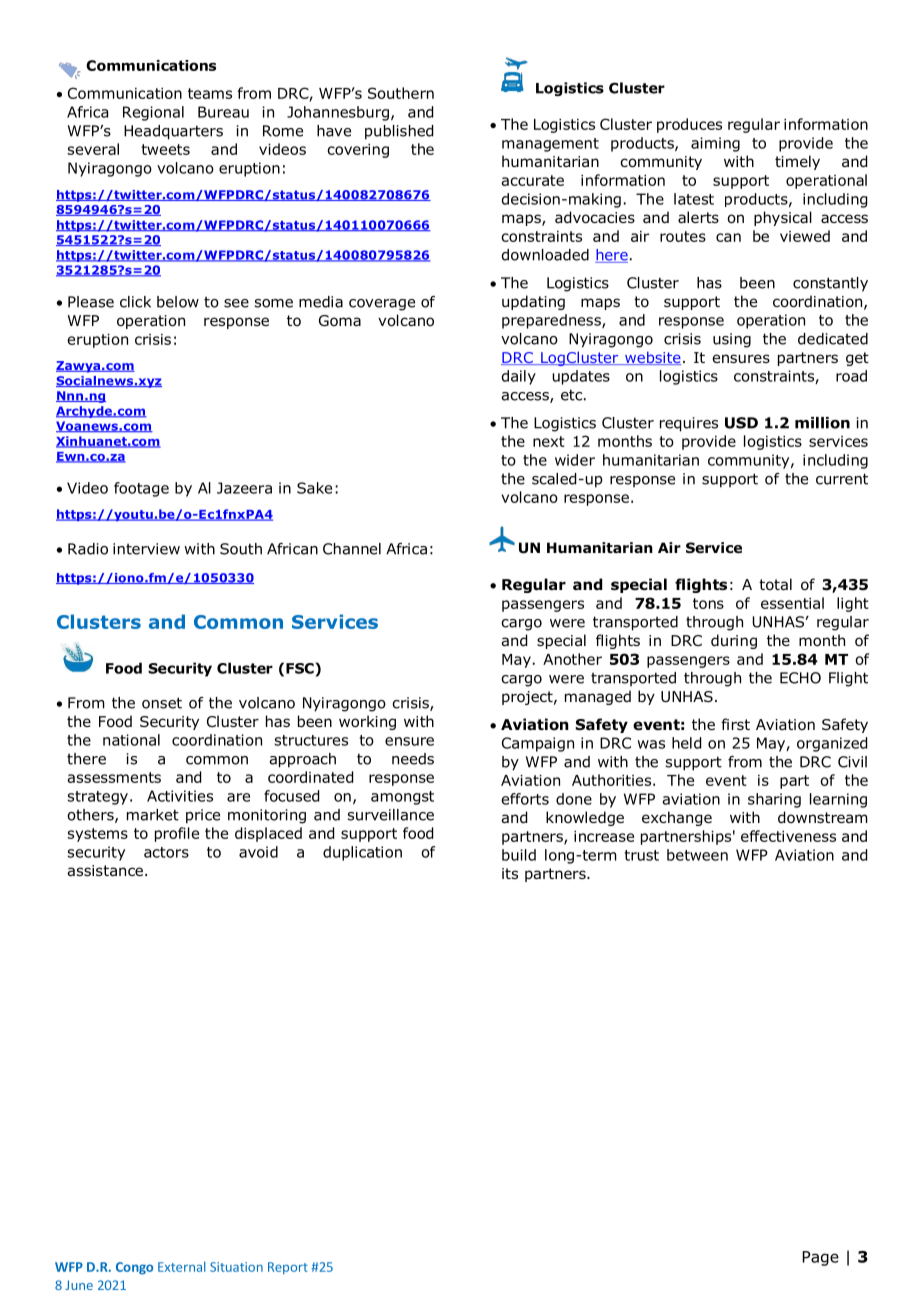  Describe the element at coordinates (538, 744) in the screenshot. I see `Campaign` at that location.
